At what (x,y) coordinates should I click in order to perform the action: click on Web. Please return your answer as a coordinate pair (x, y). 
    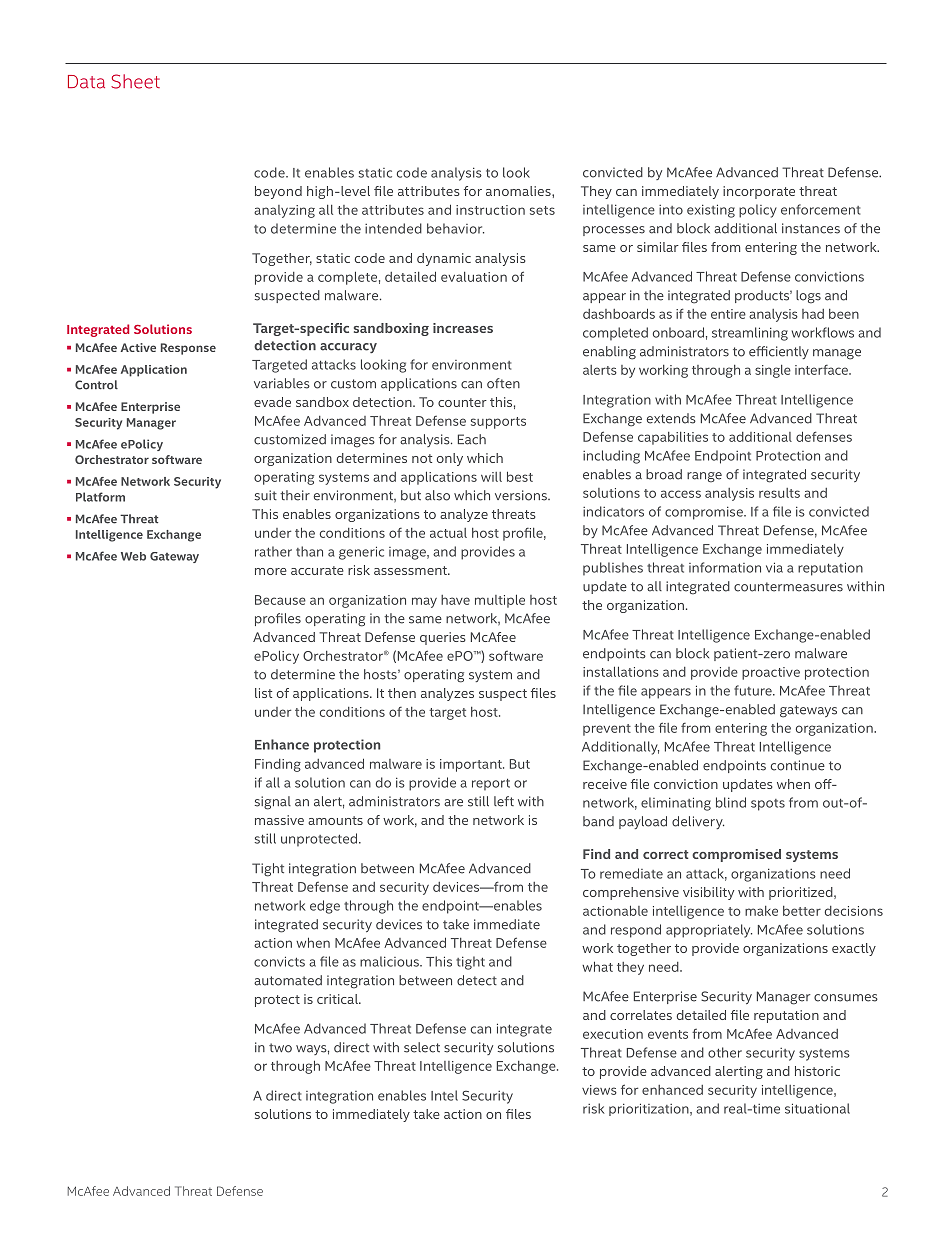
    Looking at the image, I should click on (133, 556).
